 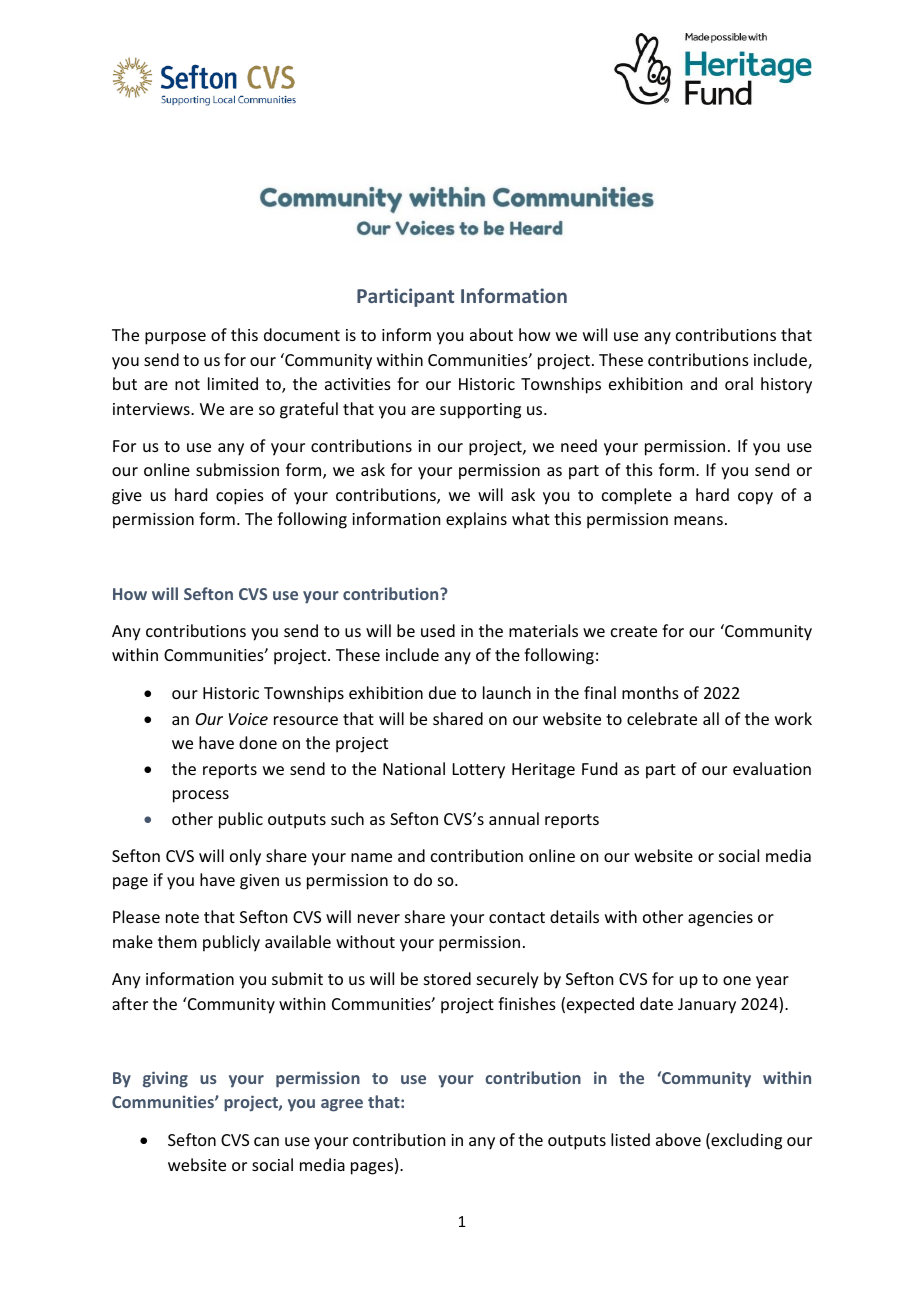 I want to click on done, so click(x=258, y=742).
